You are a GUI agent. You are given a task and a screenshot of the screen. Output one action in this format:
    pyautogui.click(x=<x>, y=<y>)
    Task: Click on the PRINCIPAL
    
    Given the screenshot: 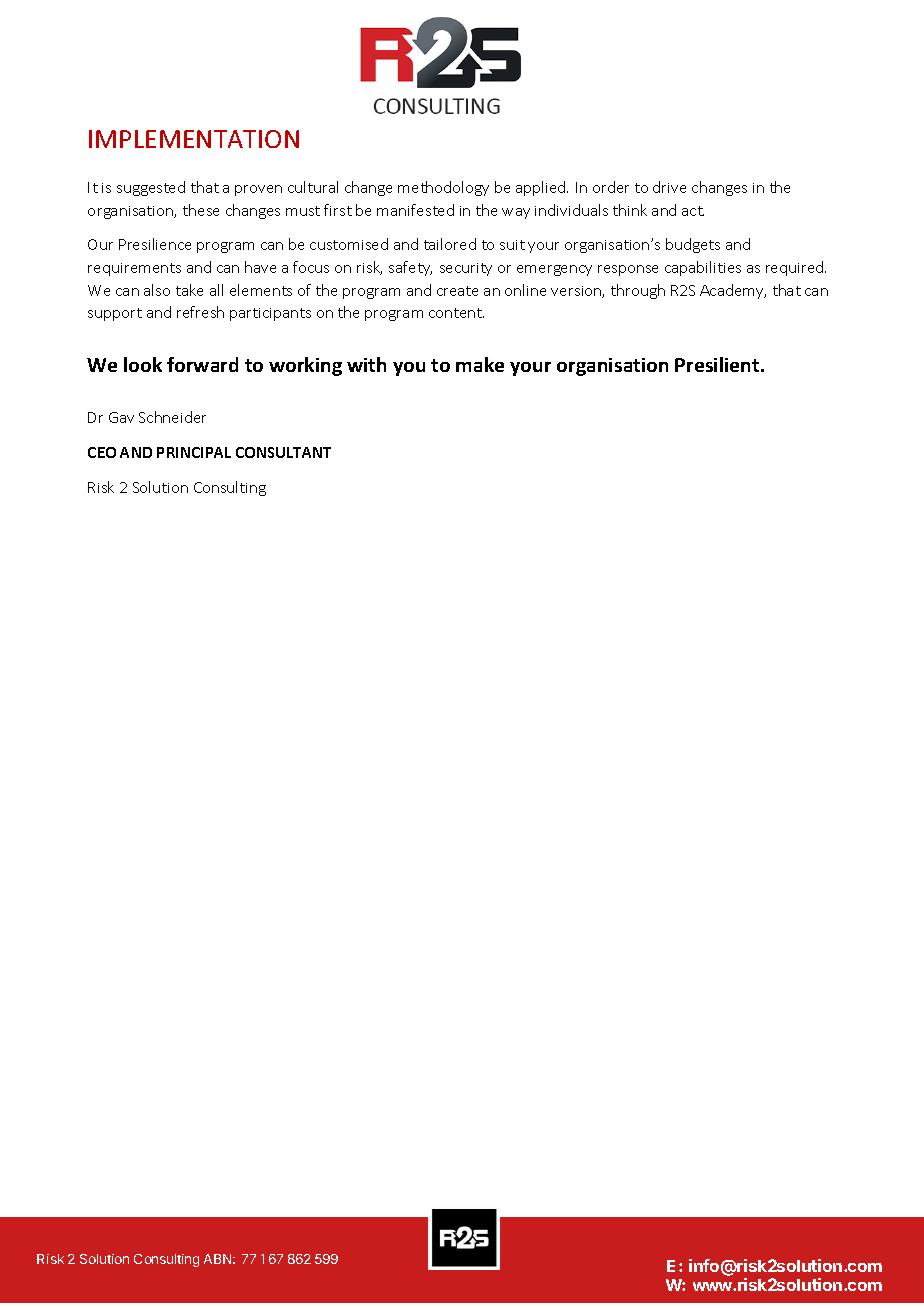 What is the action you would take?
    pyautogui.click(x=194, y=452)
